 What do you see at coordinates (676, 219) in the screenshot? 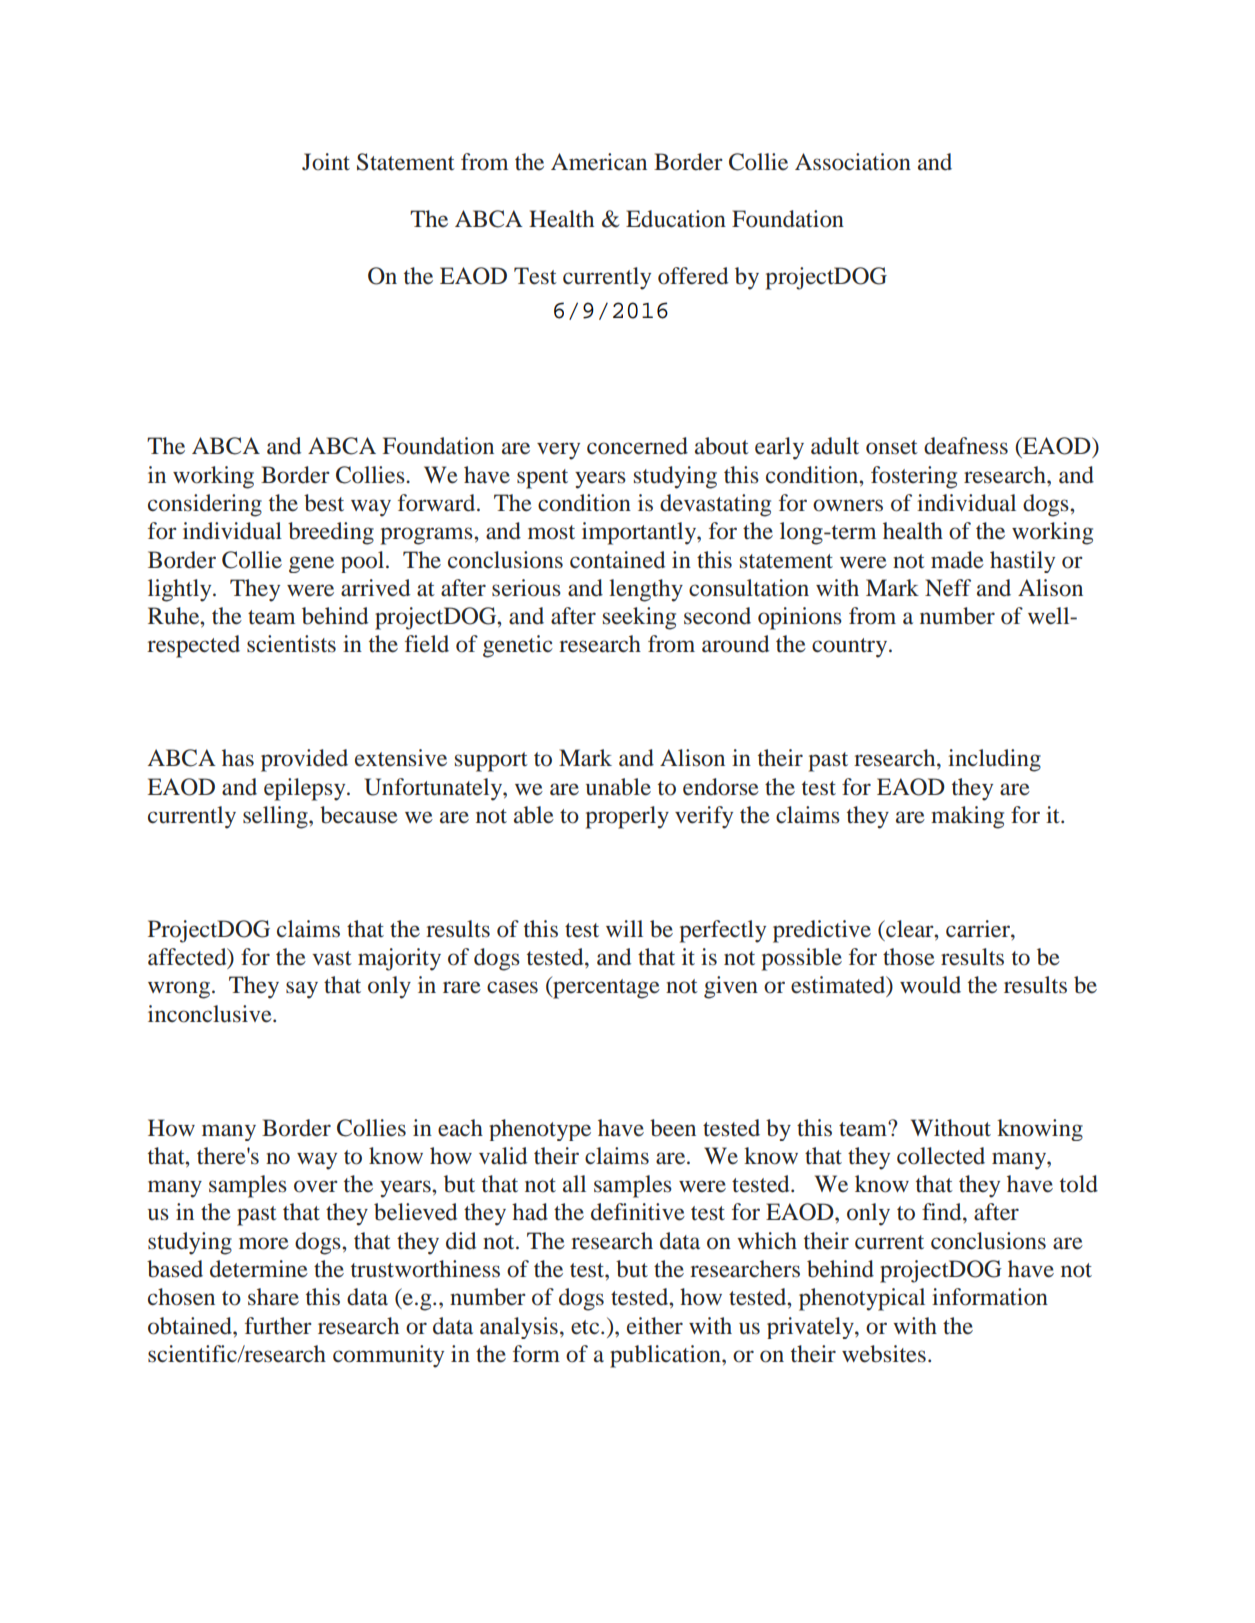
I see `Education` at bounding box center [676, 219].
